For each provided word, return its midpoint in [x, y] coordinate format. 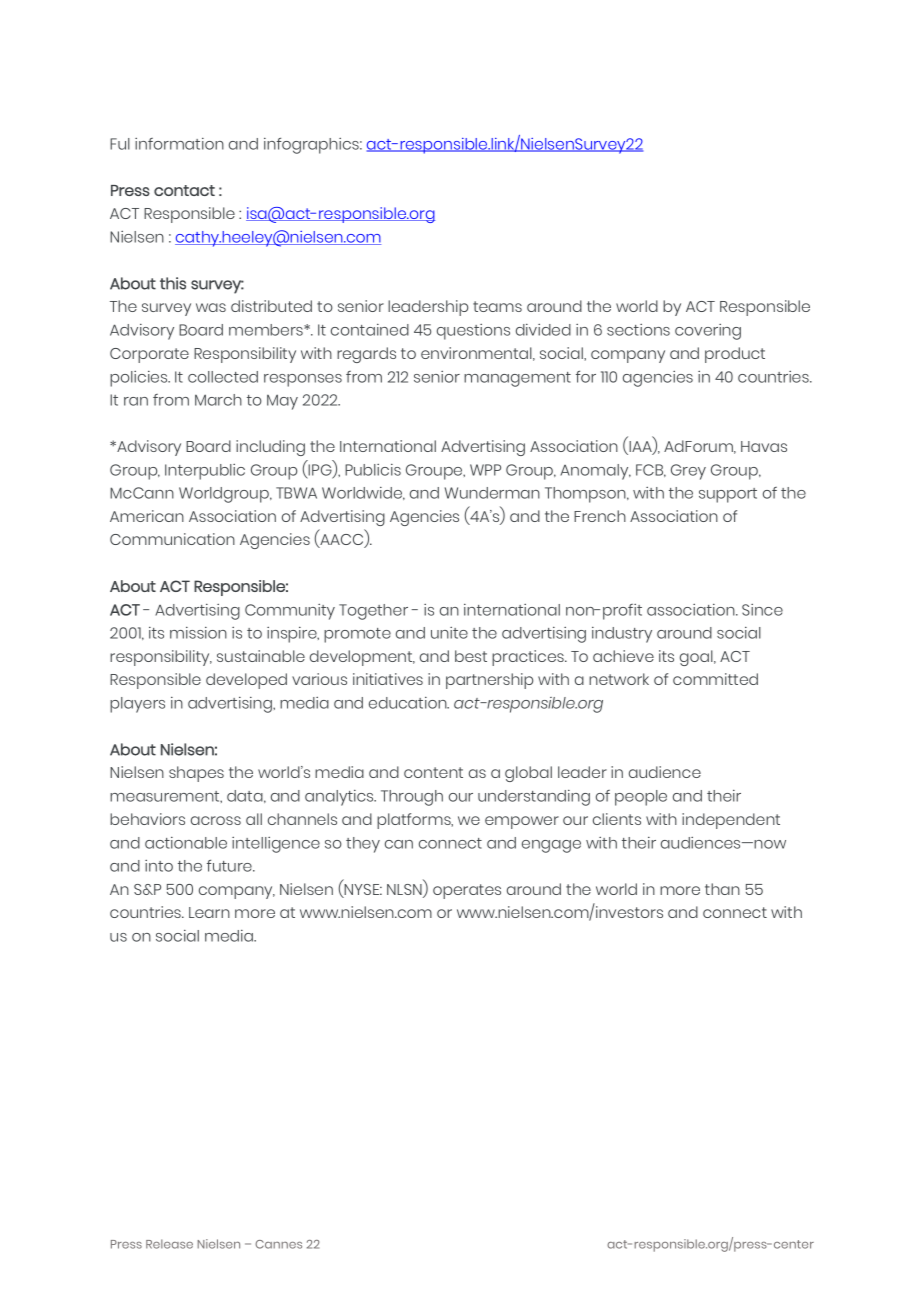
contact [184, 190]
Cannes [278, 1244]
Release [169, 1244]
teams [497, 306]
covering [708, 332]
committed [715, 679]
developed [246, 681]
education [409, 703]
